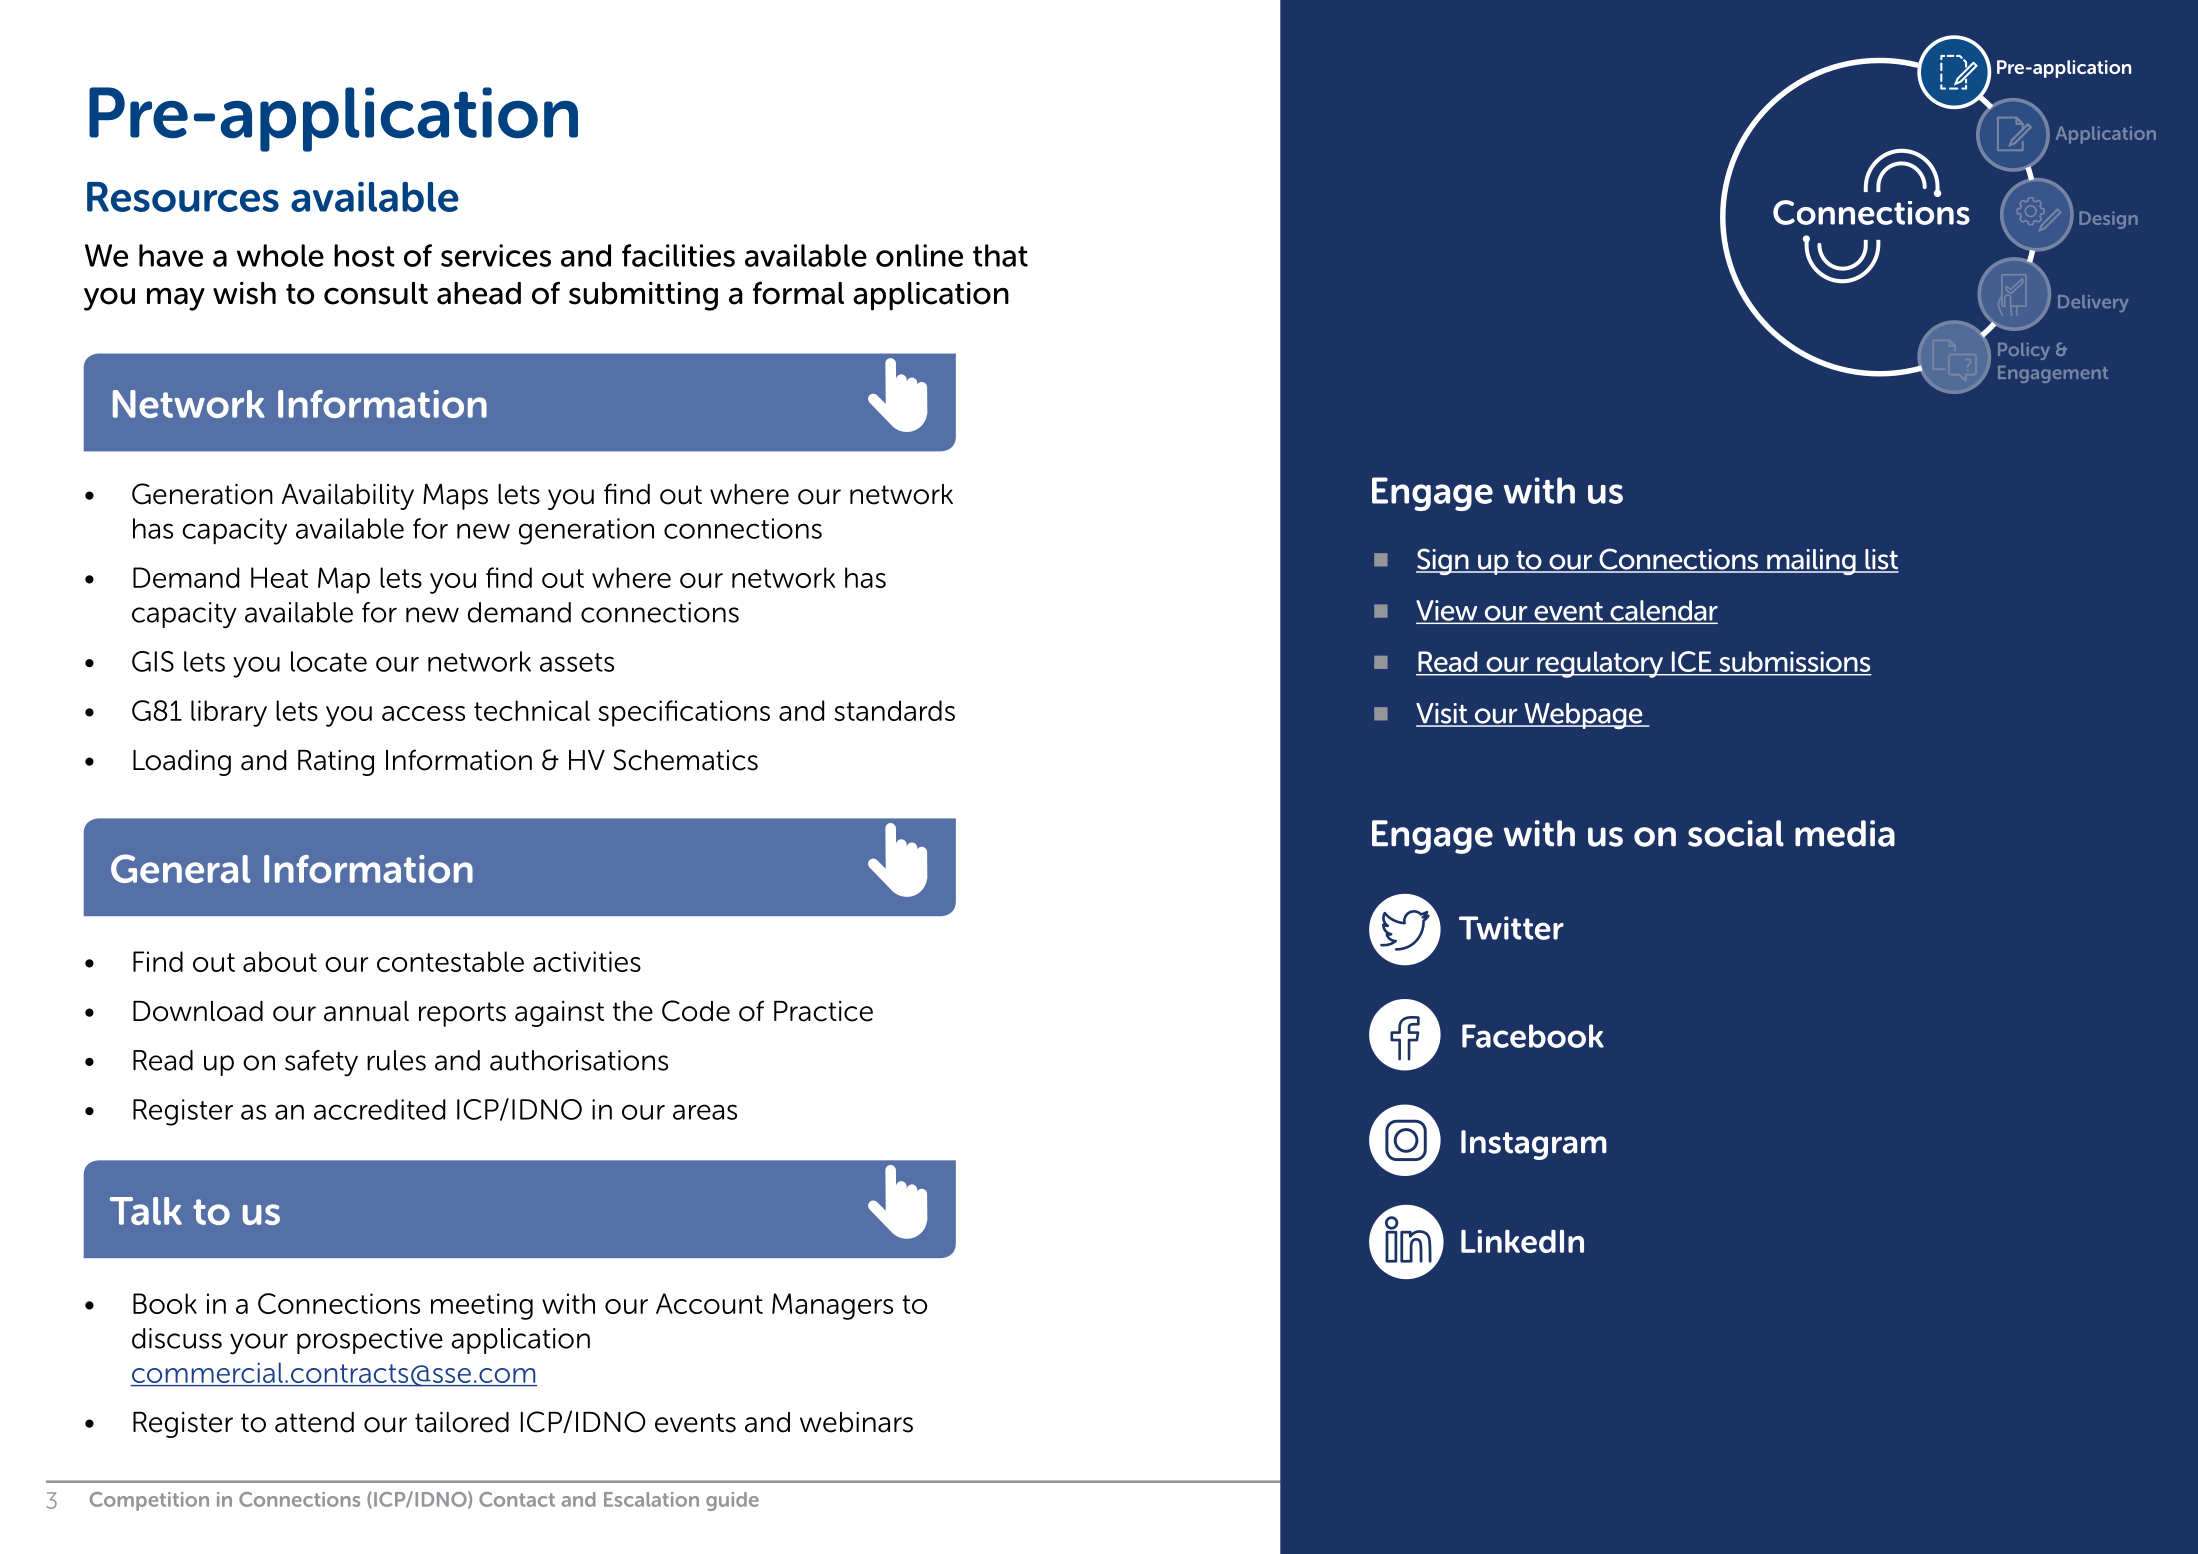 The width and height of the document is (2198, 1554). Describe the element at coordinates (181, 868) in the document. I see `General` at that location.
